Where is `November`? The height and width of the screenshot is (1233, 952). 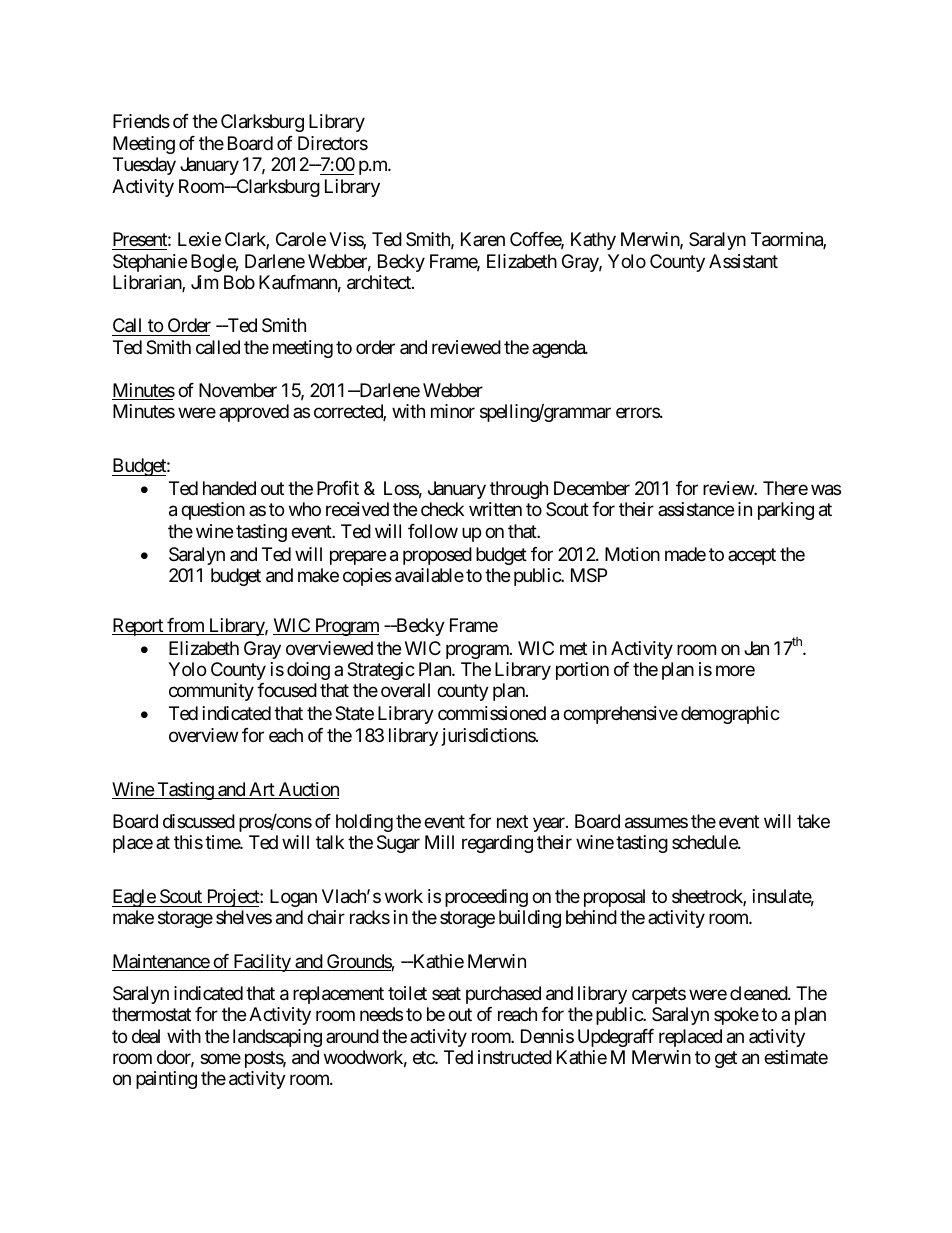 November is located at coordinates (238, 390).
